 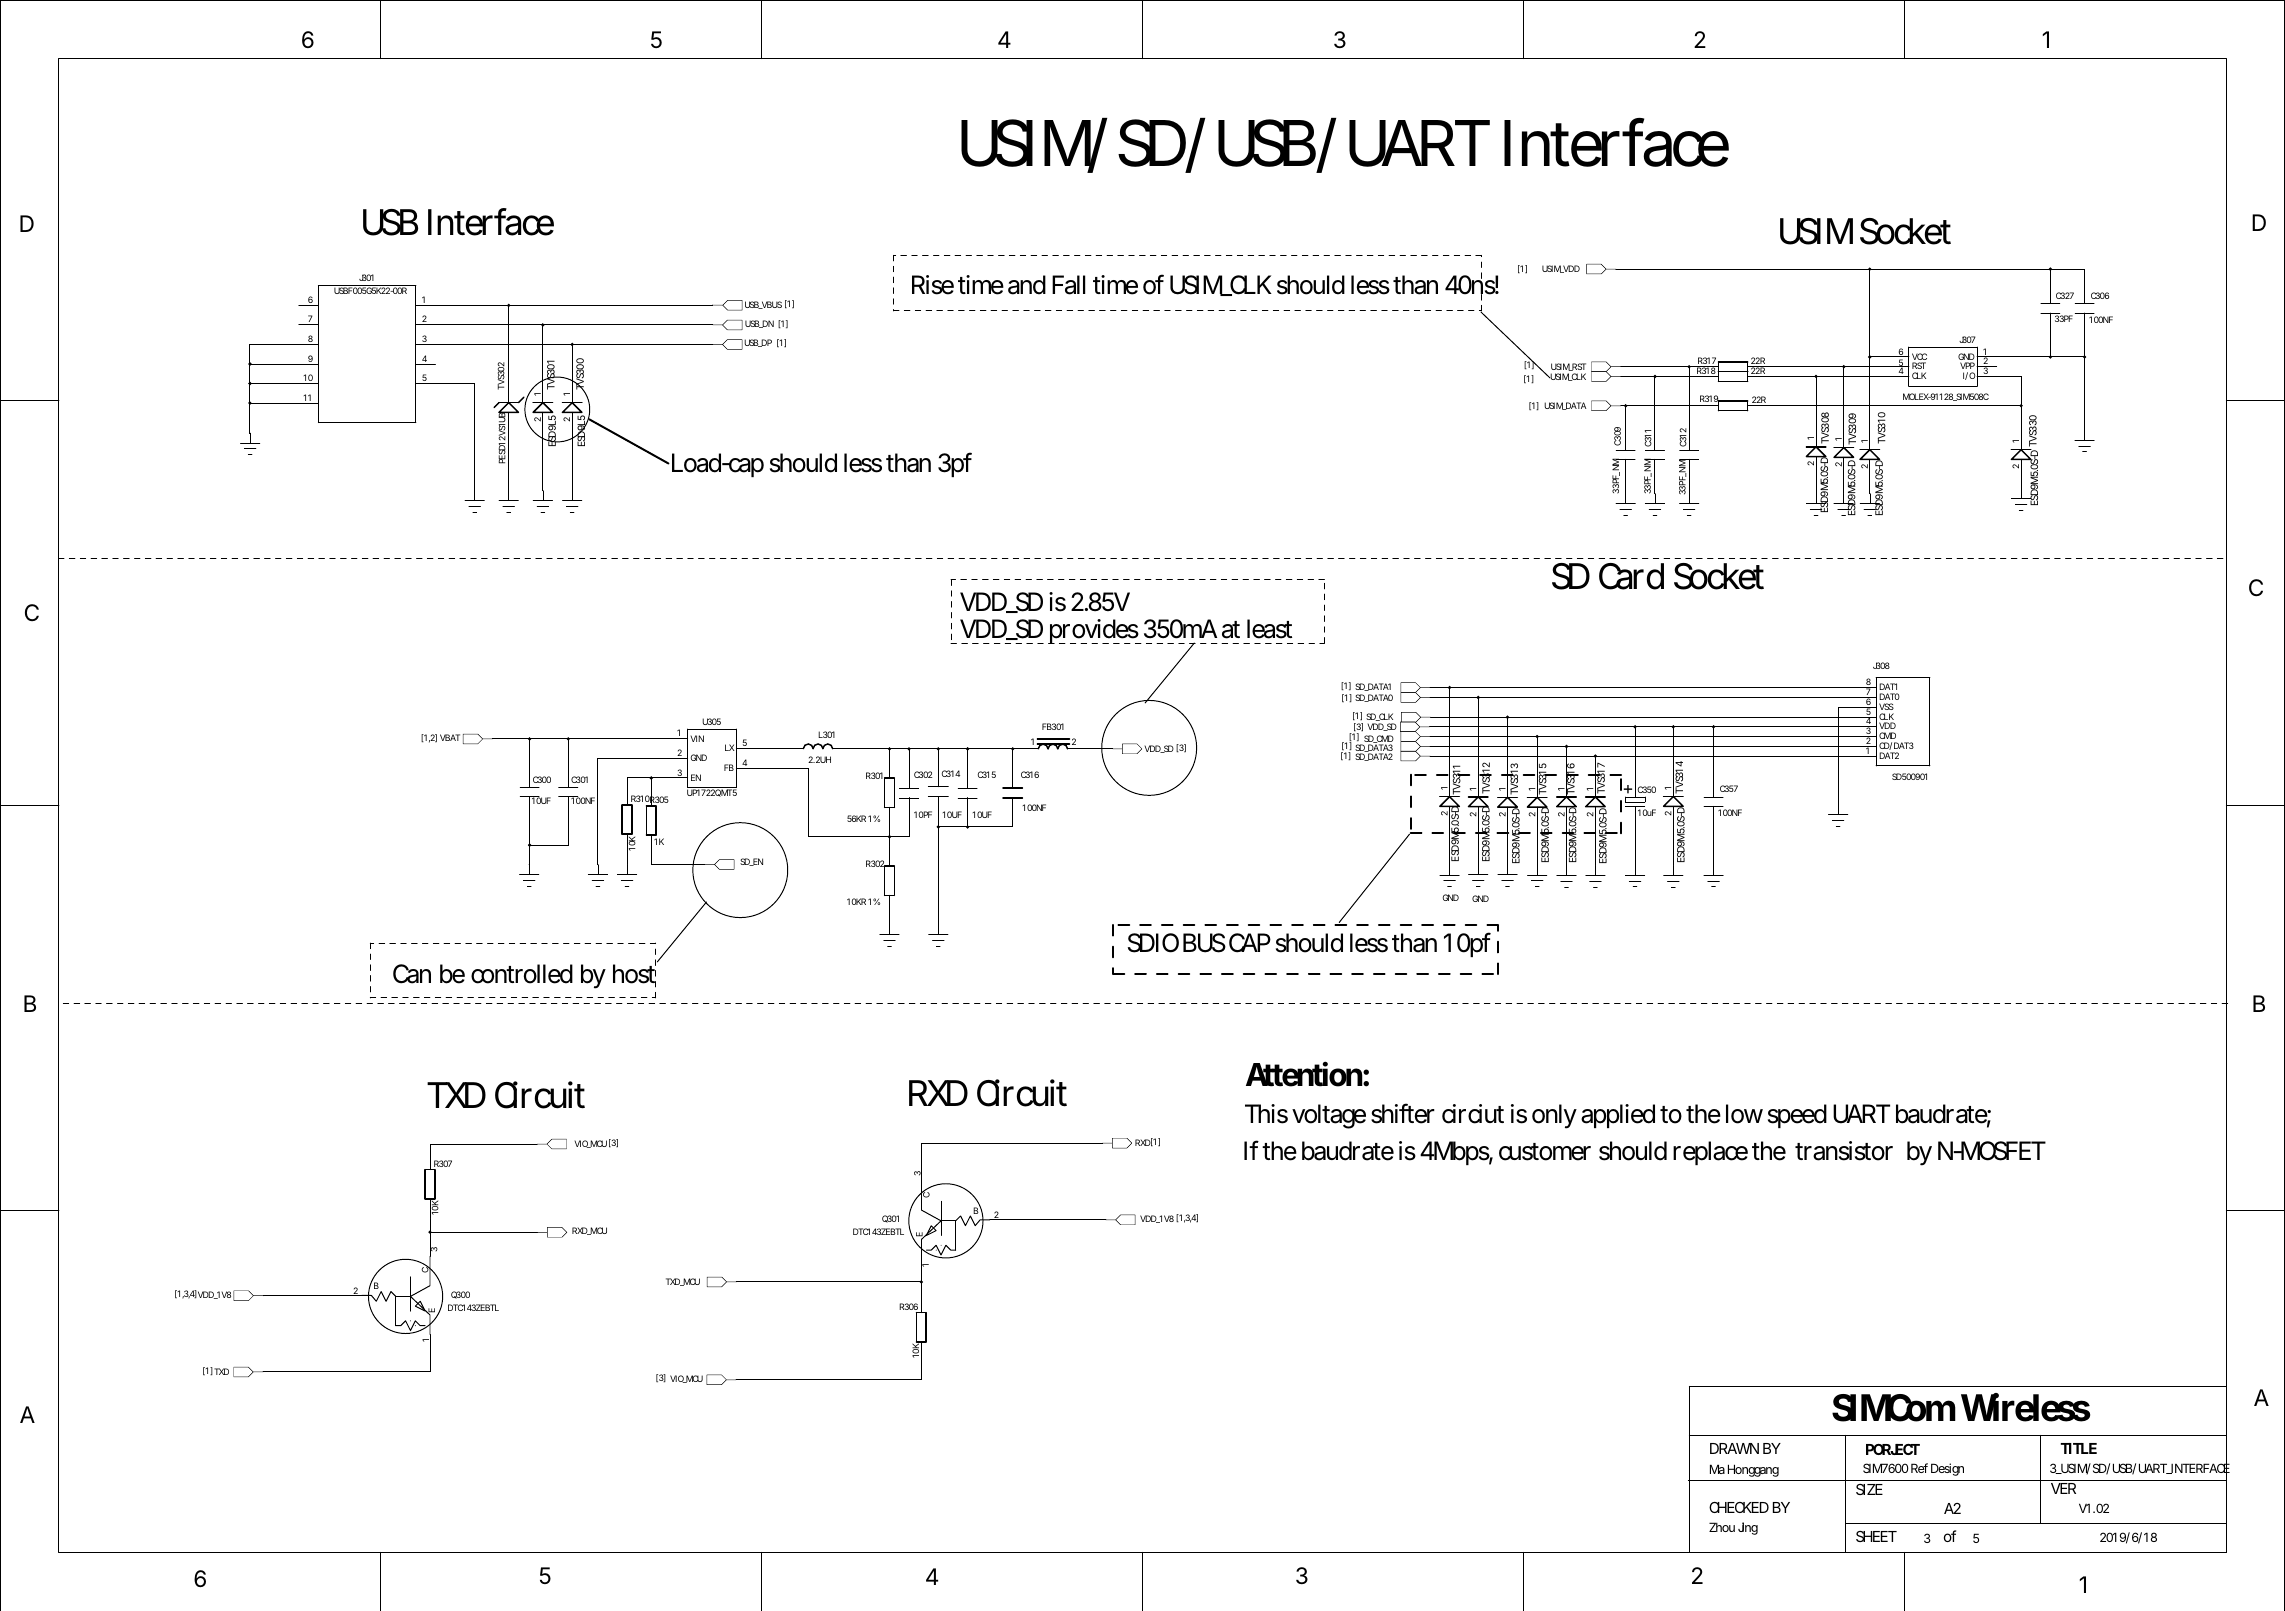 I want to click on Fall, so click(x=1068, y=285).
